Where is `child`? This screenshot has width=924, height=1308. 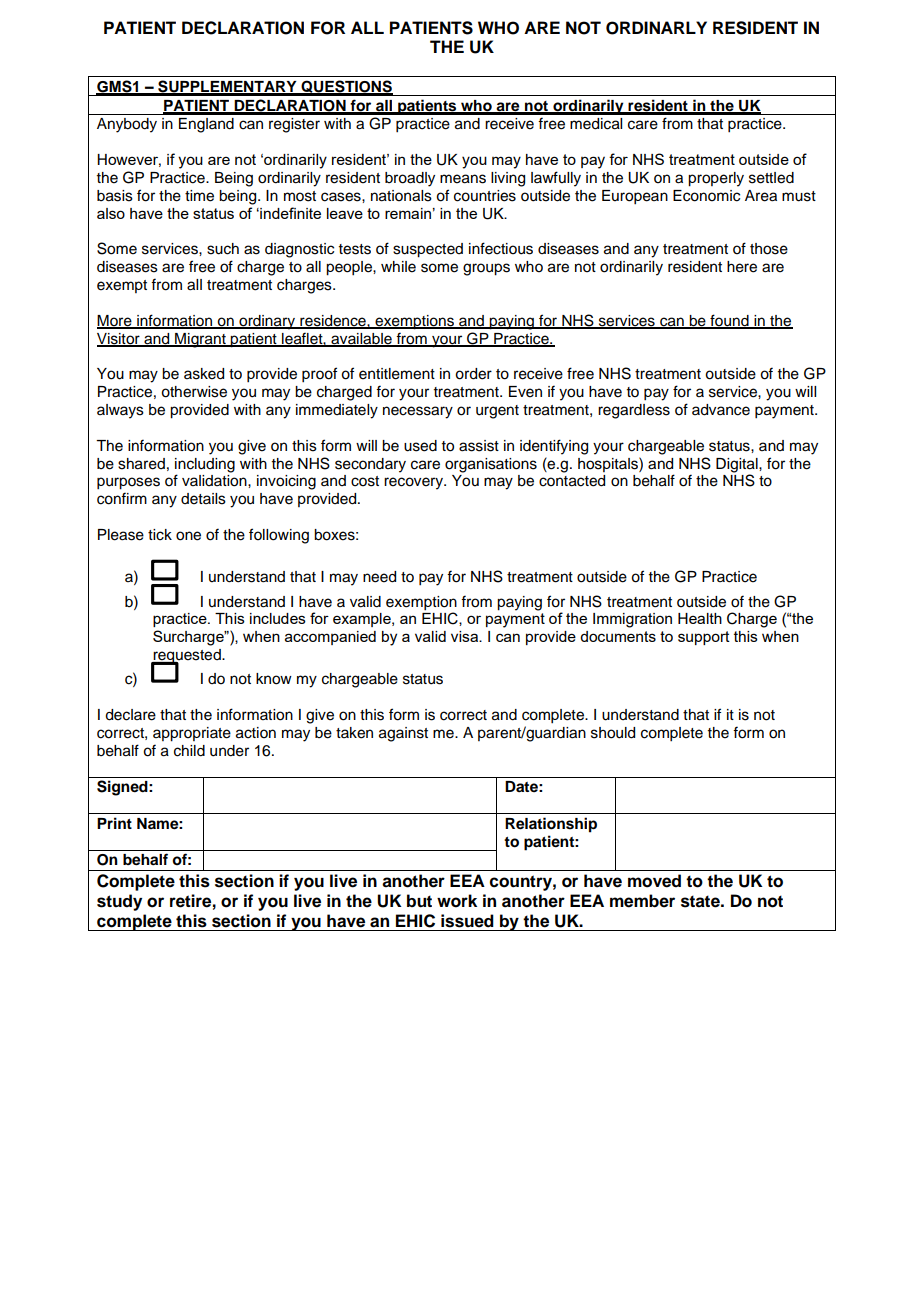
child is located at coordinates (189, 751).
